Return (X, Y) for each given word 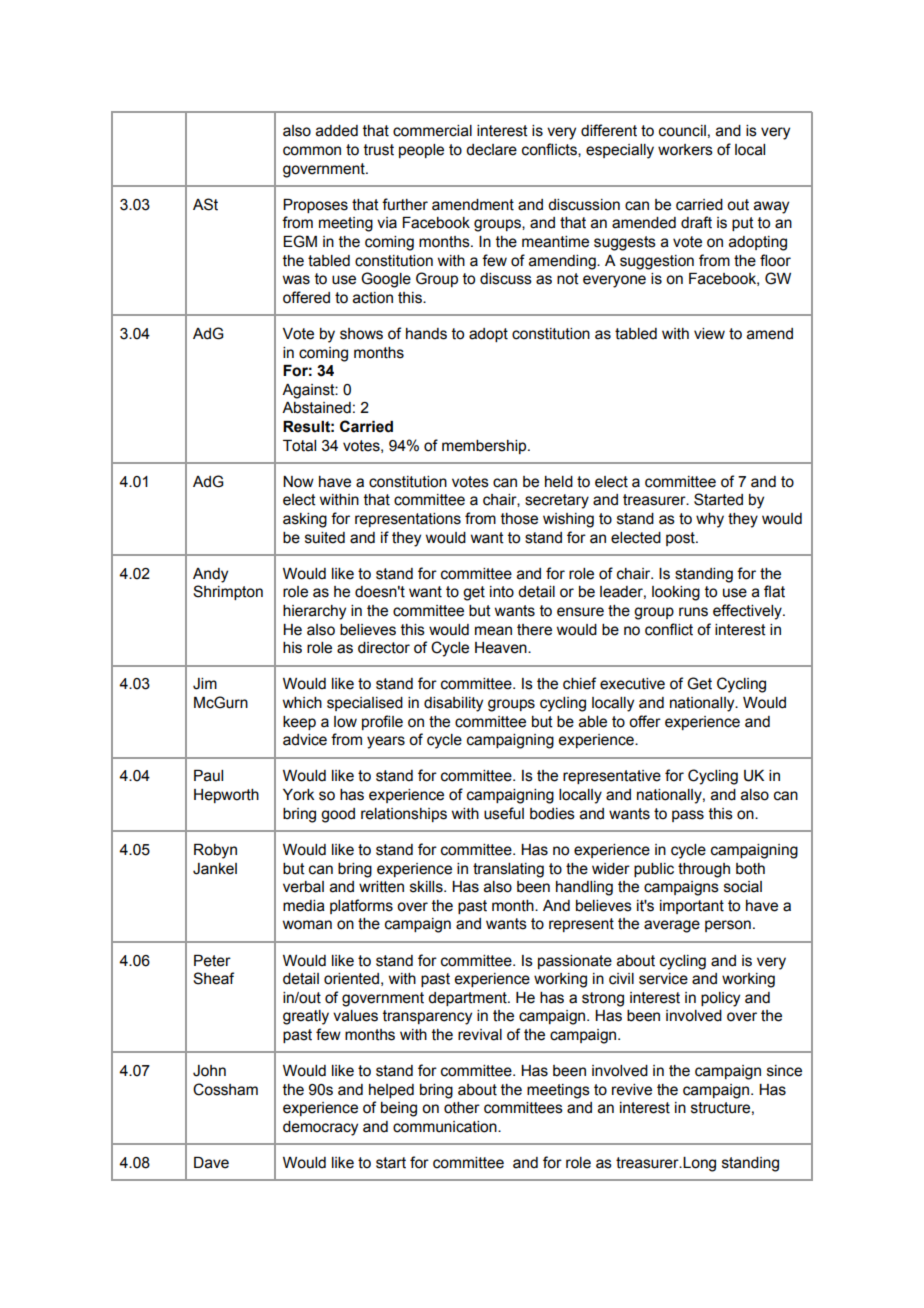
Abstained (316, 408)
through (704, 870)
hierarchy (314, 612)
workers (685, 150)
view (709, 334)
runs (693, 612)
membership (485, 447)
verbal (303, 887)
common (312, 151)
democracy (320, 1128)
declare (491, 150)
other (462, 1108)
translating (508, 870)
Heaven (502, 648)
